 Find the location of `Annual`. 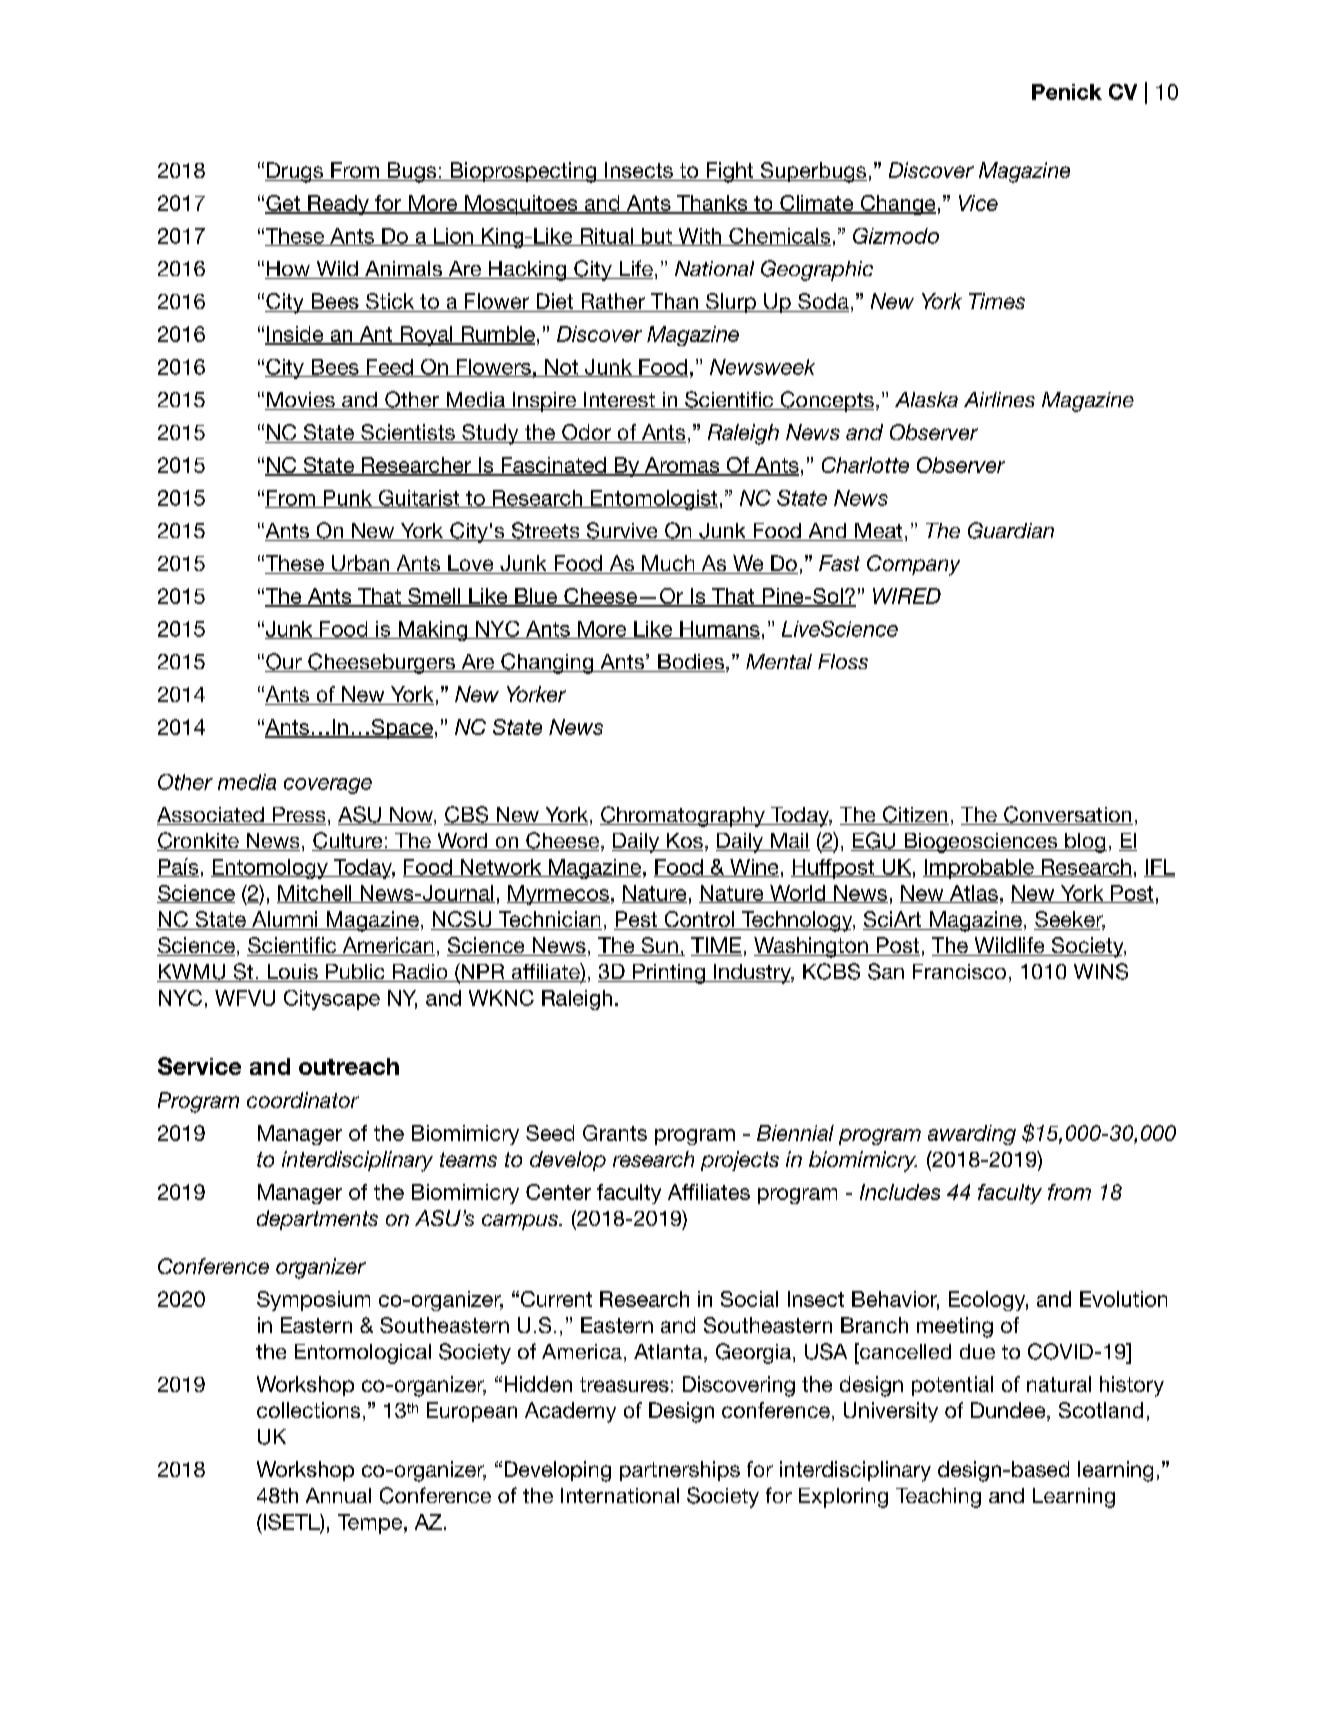

Annual is located at coordinates (338, 1495).
